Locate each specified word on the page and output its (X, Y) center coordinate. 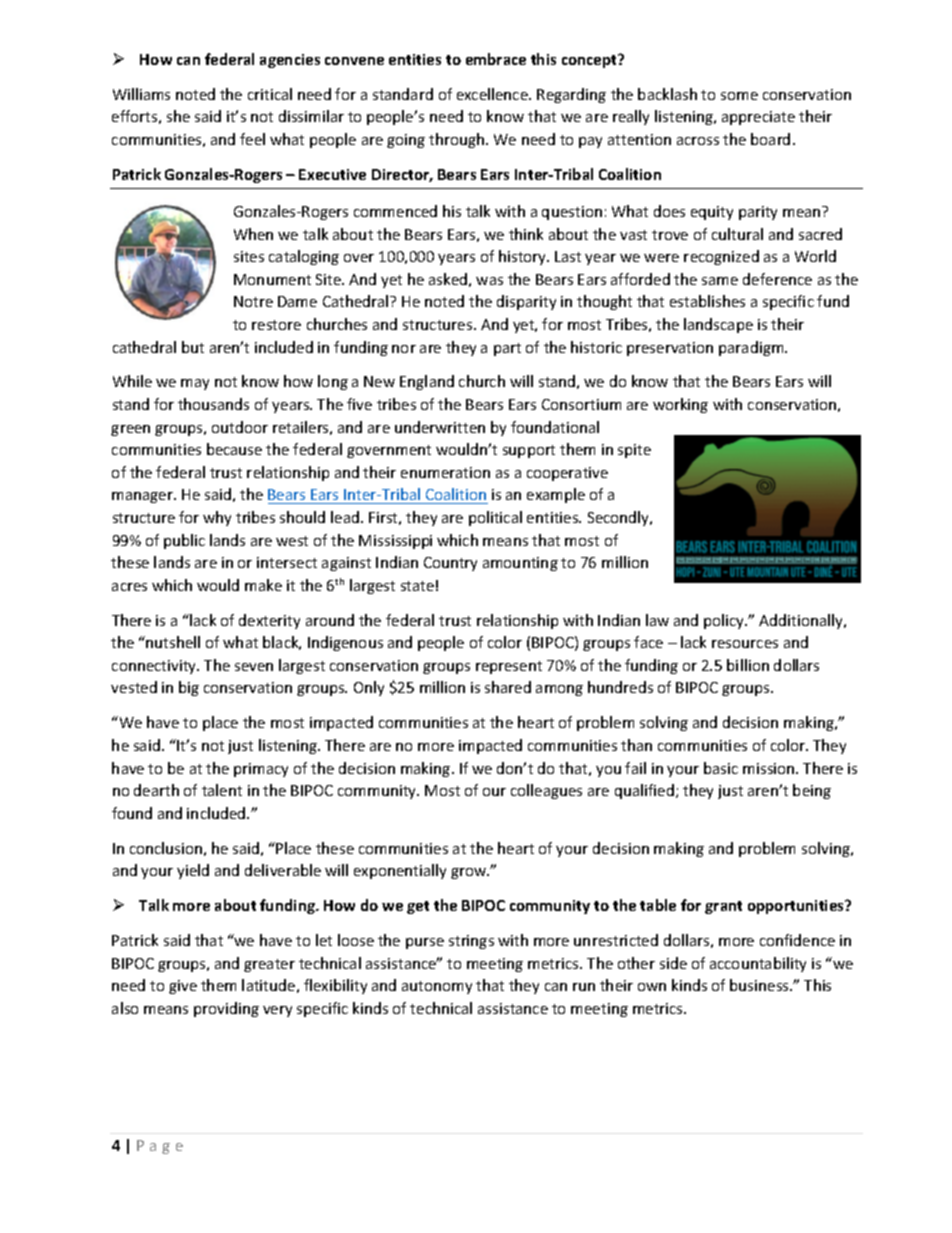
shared (508, 687)
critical (270, 94)
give (183, 987)
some (739, 96)
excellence (493, 94)
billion (748, 665)
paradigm (752, 348)
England (427, 382)
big (189, 688)
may (195, 384)
